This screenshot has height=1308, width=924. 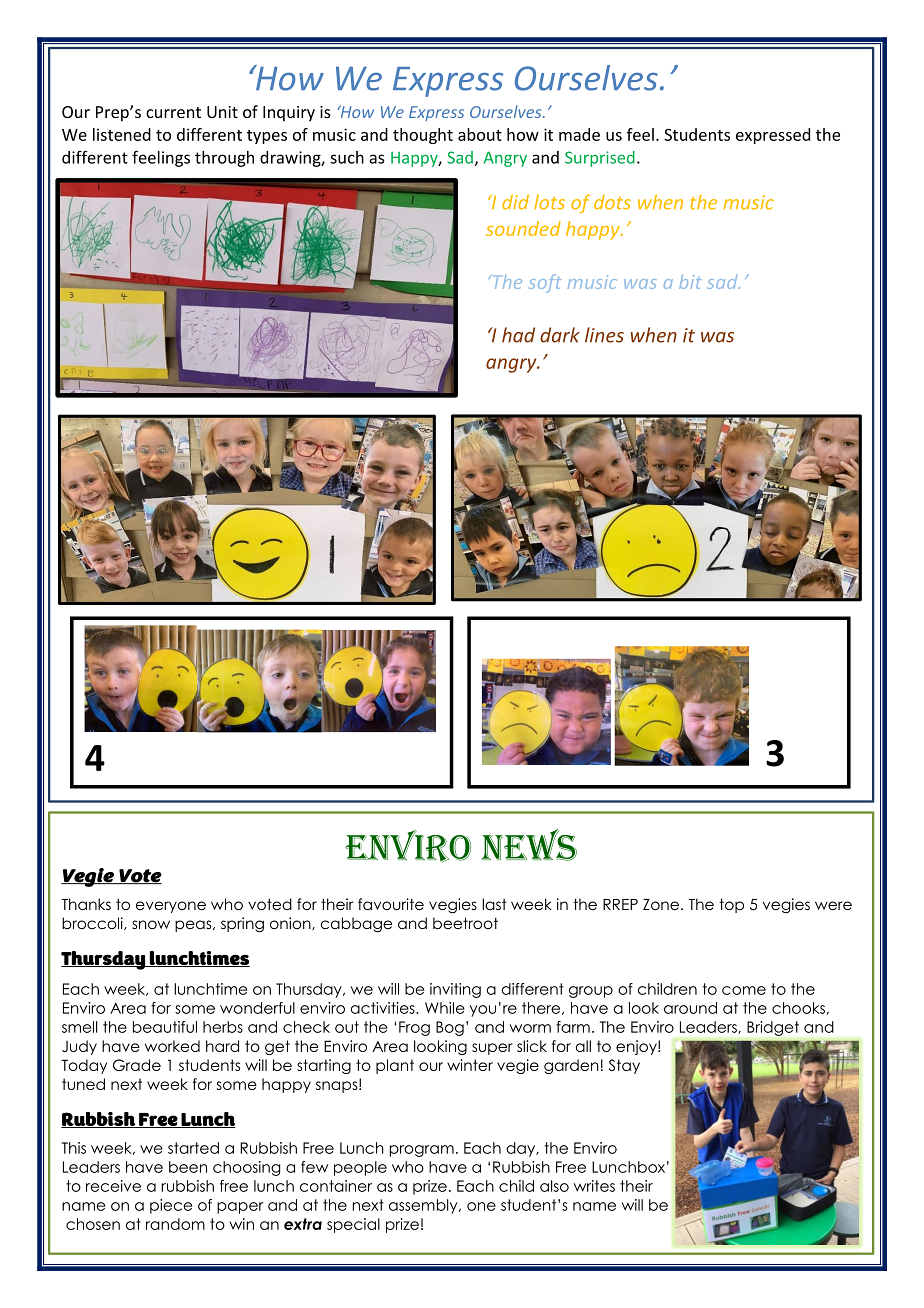 I want to click on News, so click(x=529, y=845).
